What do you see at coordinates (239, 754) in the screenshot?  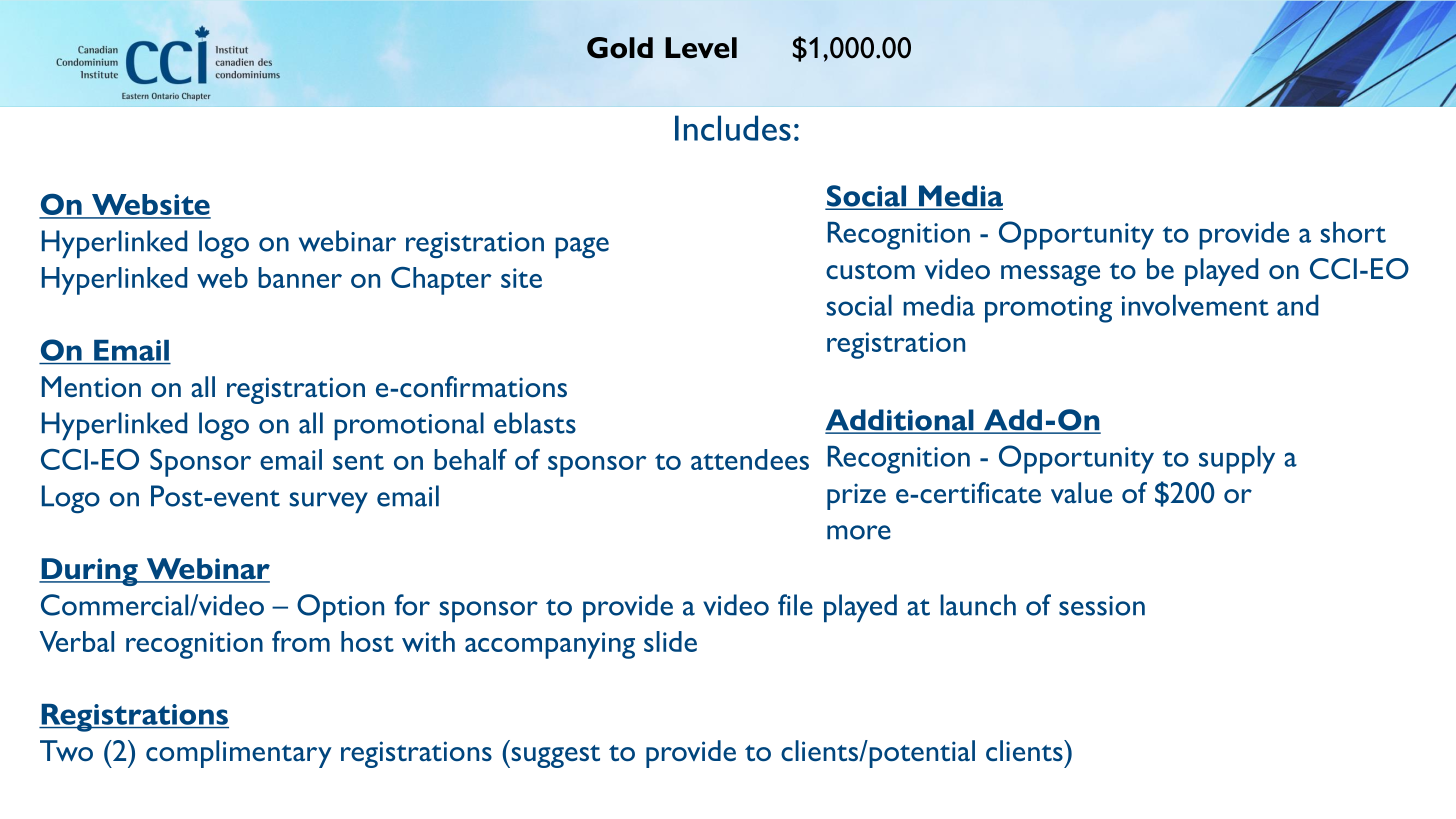 I see `complimentary` at bounding box center [239, 754].
